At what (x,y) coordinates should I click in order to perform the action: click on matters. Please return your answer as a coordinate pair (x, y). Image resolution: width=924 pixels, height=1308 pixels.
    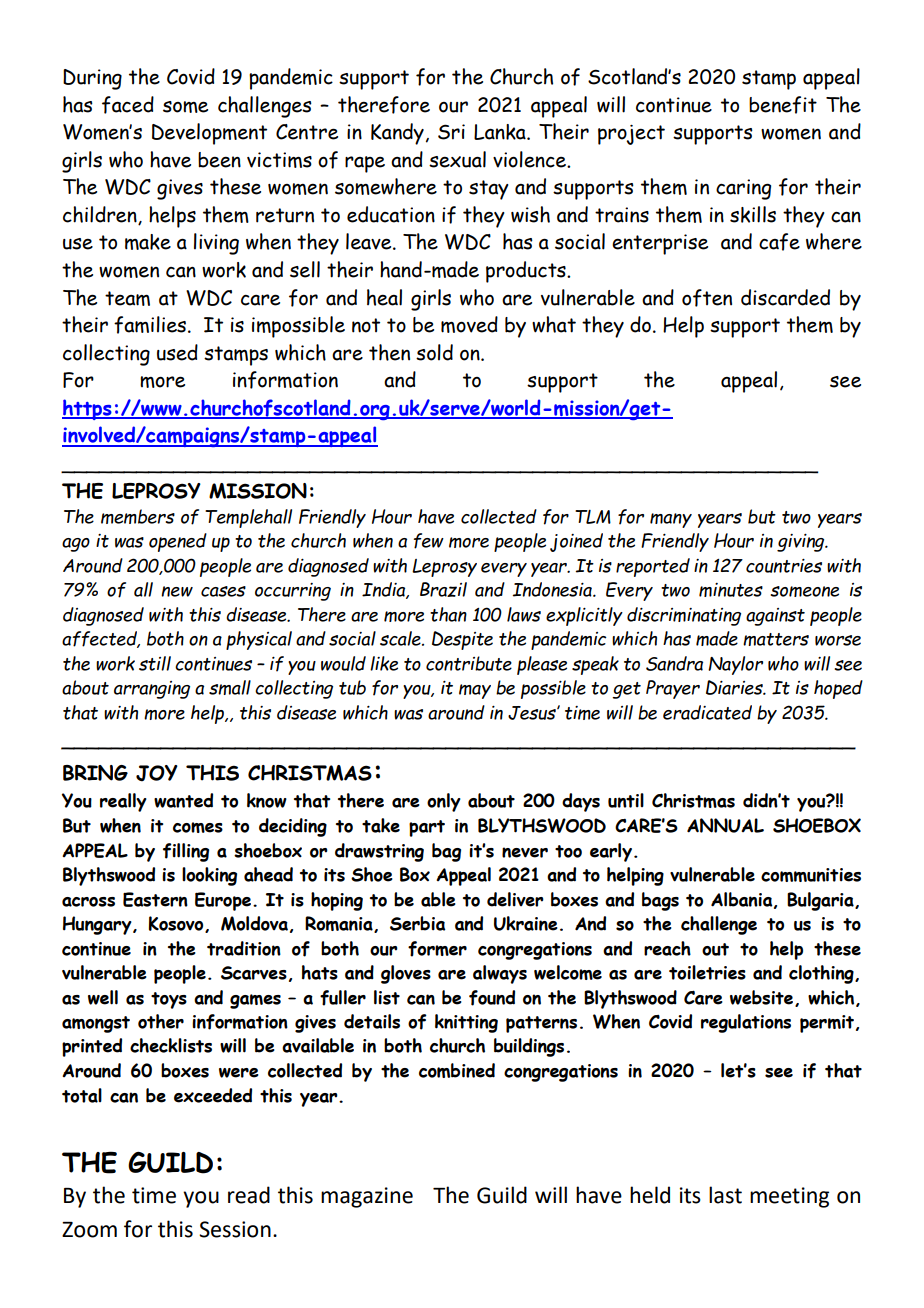
    Looking at the image, I should click on (776, 639).
